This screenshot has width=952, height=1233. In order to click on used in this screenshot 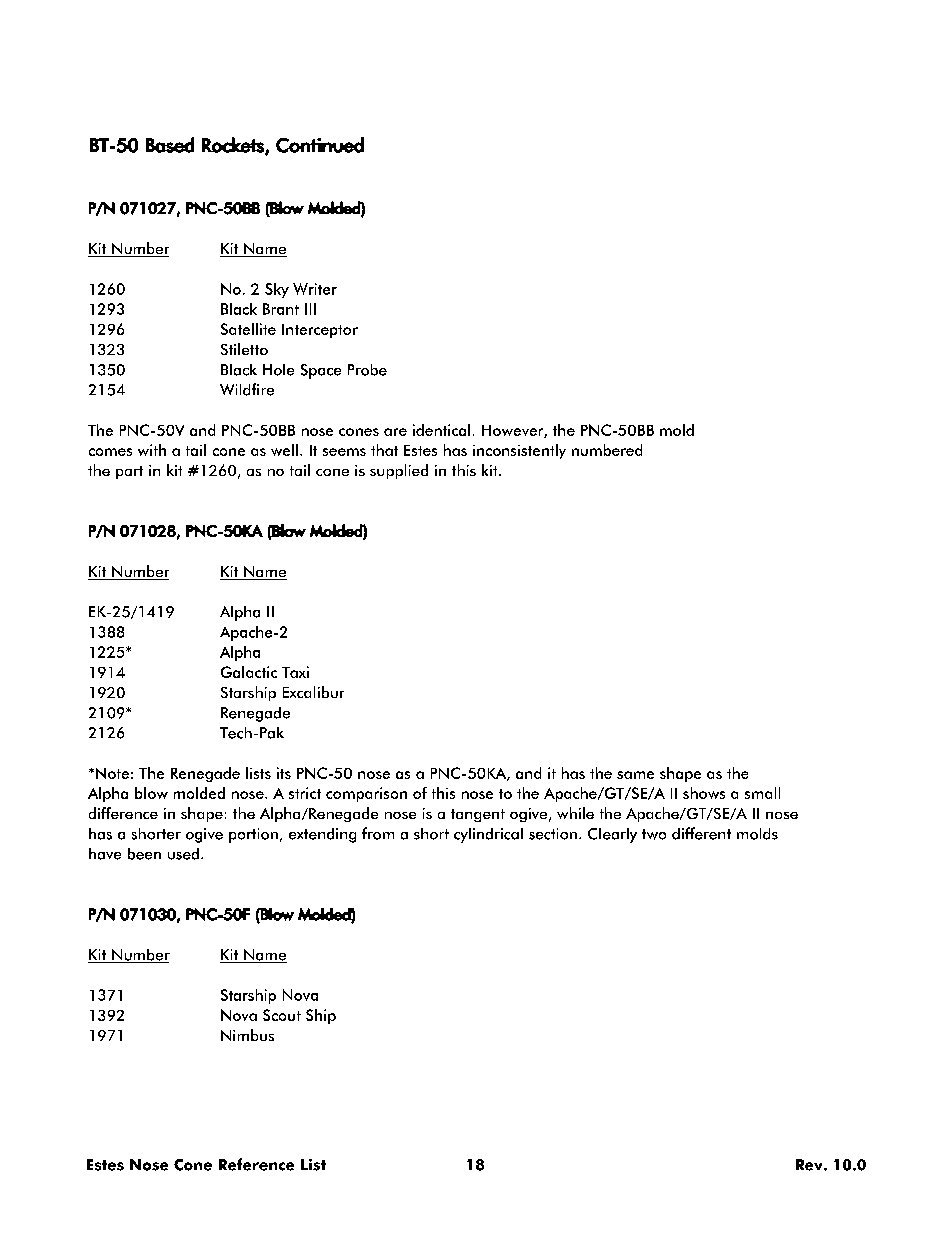, I will do `click(183, 854)`.
